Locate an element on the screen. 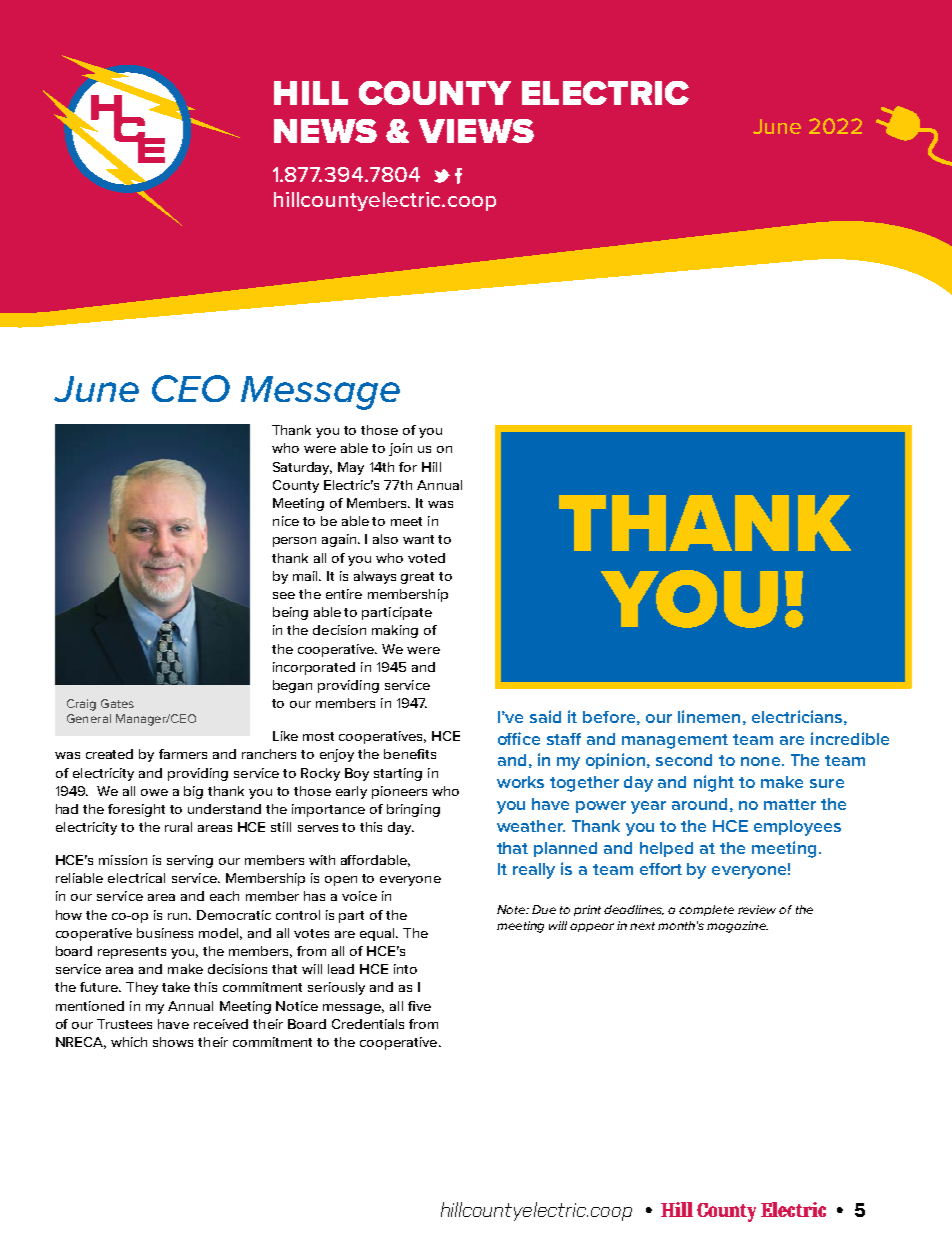  VIEWS is located at coordinates (476, 131).
